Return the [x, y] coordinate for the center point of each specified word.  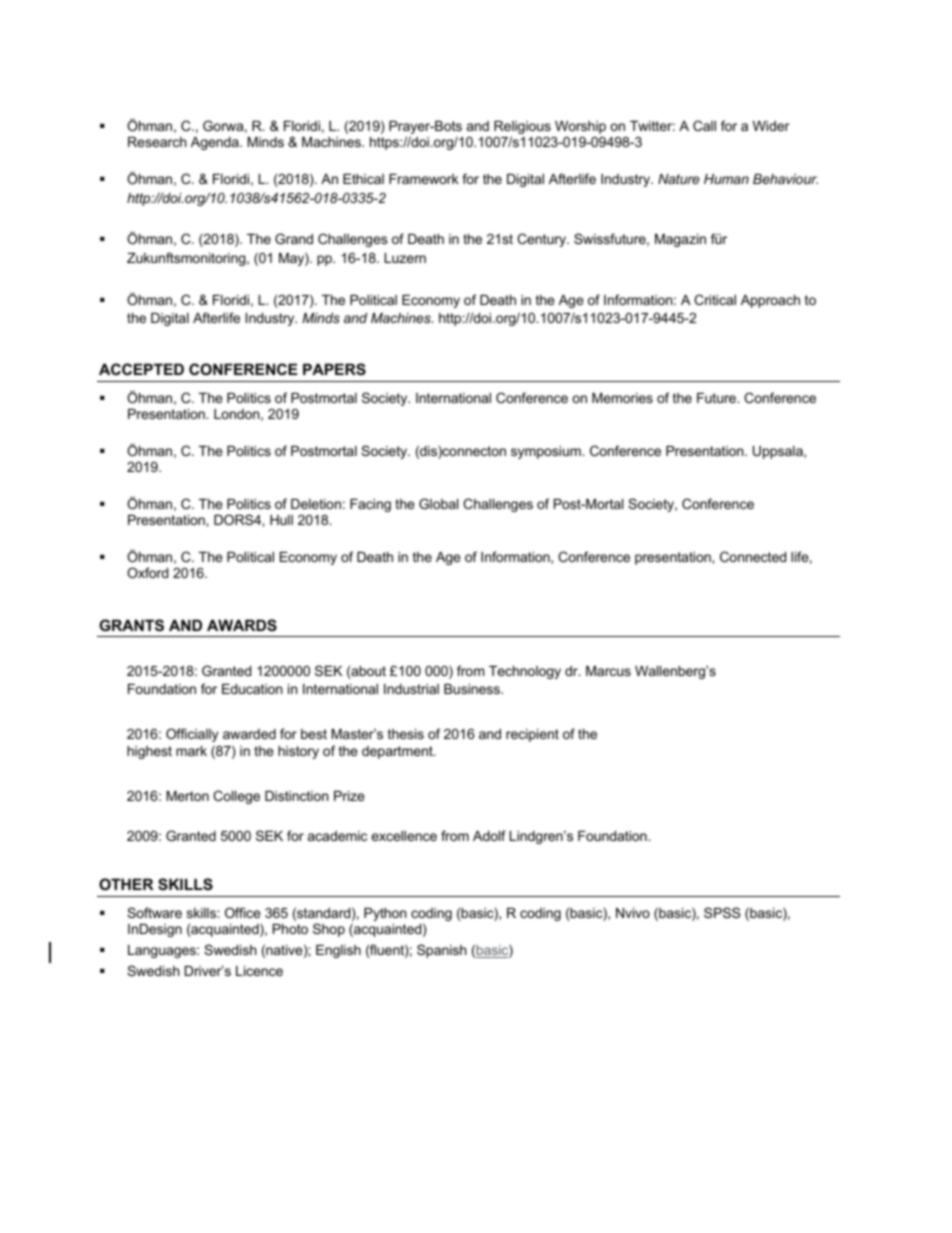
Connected [753, 556]
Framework [424, 179]
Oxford [147, 572]
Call [704, 125]
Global [438, 503]
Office [242, 912]
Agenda [216, 143]
